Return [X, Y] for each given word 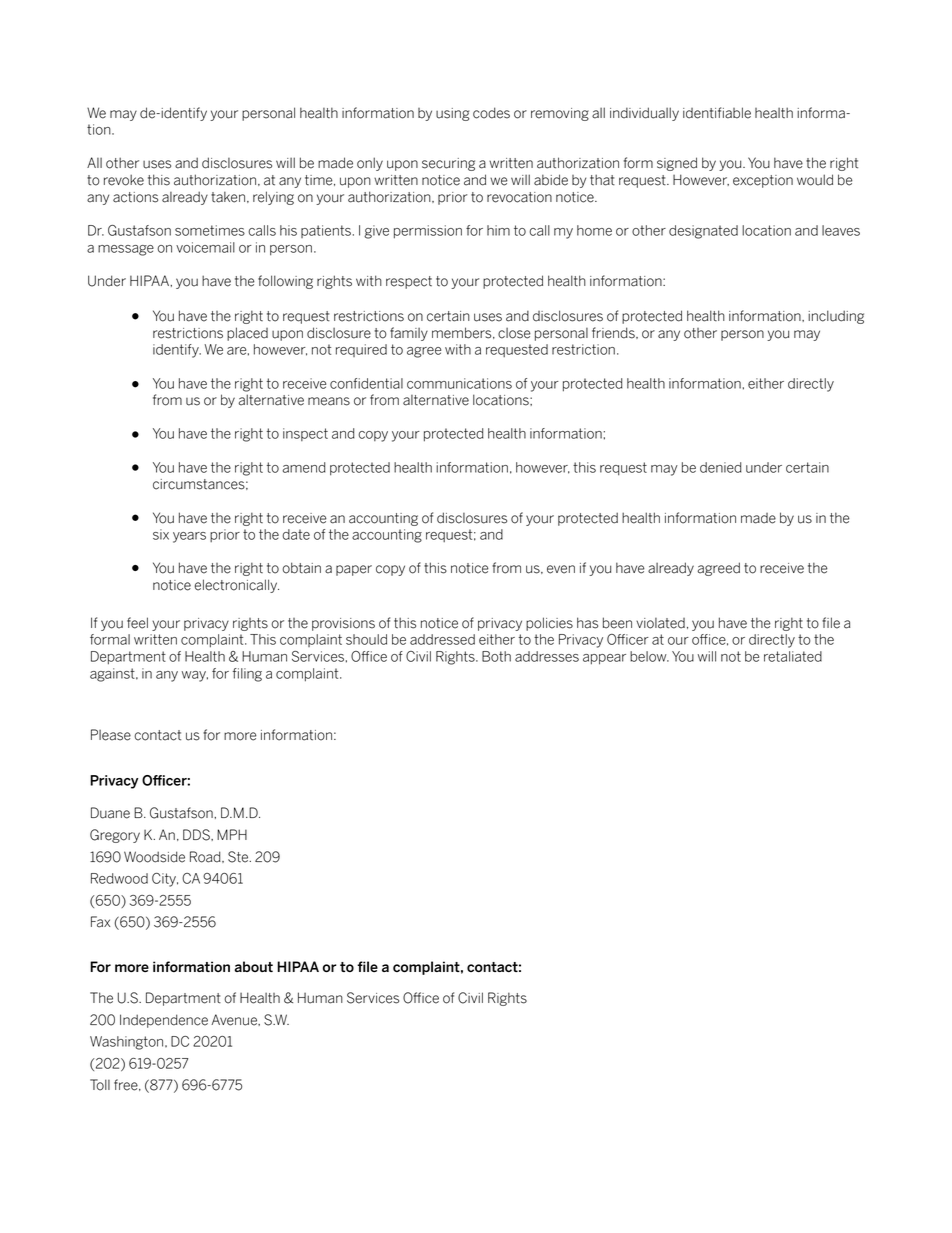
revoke [124, 180]
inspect [305, 434]
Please [111, 735]
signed [677, 164]
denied [721, 467]
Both [496, 656]
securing [448, 164]
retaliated [793, 656]
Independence [164, 1021]
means [329, 401]
